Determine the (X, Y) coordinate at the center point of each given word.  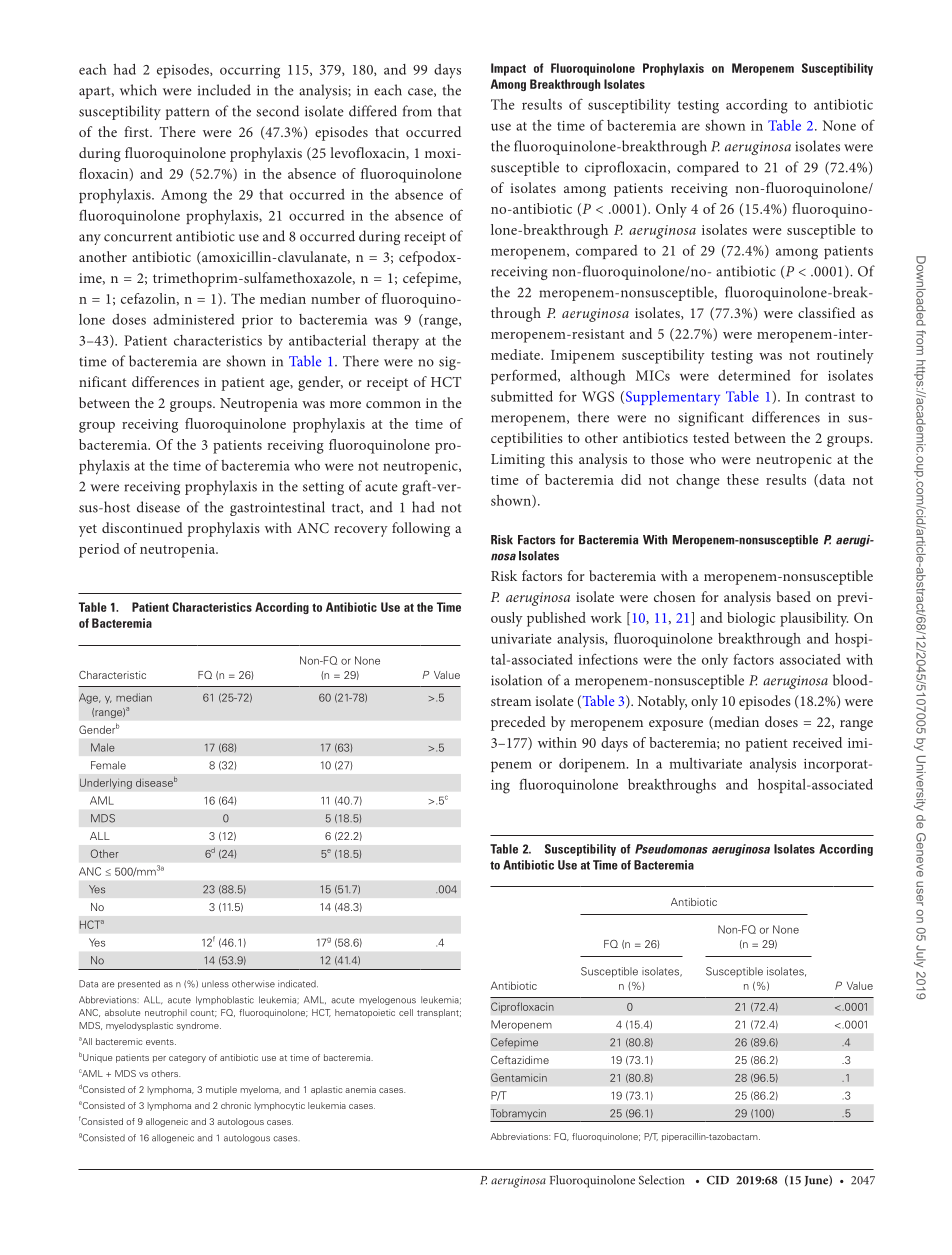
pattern (187, 113)
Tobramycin (519, 1115)
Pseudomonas (671, 849)
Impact (508, 69)
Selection (661, 1180)
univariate (521, 639)
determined (754, 375)
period (99, 550)
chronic (236, 1105)
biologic (751, 619)
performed (525, 377)
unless (215, 984)
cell (406, 1012)
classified (826, 312)
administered (193, 319)
